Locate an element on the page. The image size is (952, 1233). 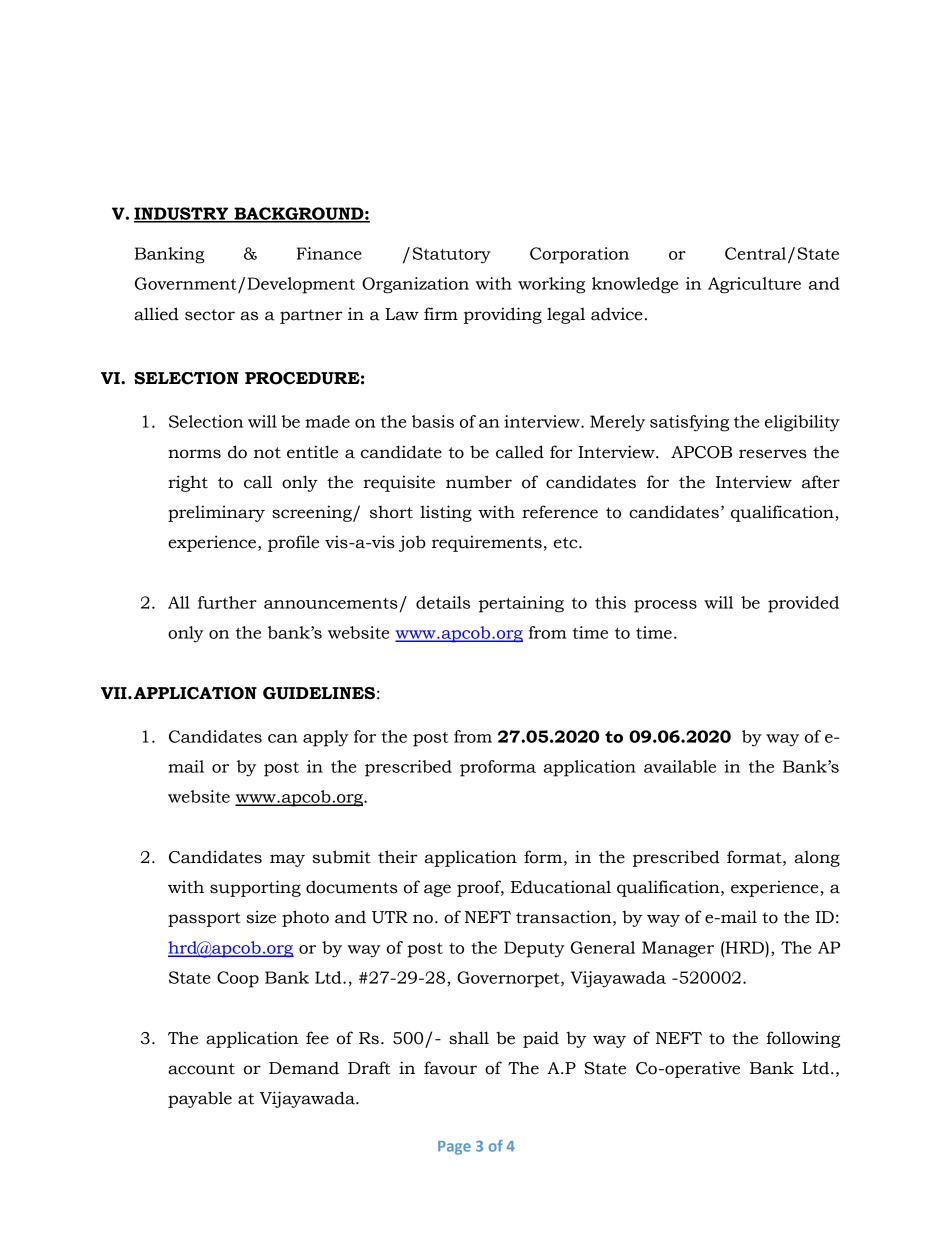
Statutory is located at coordinates (452, 255).
